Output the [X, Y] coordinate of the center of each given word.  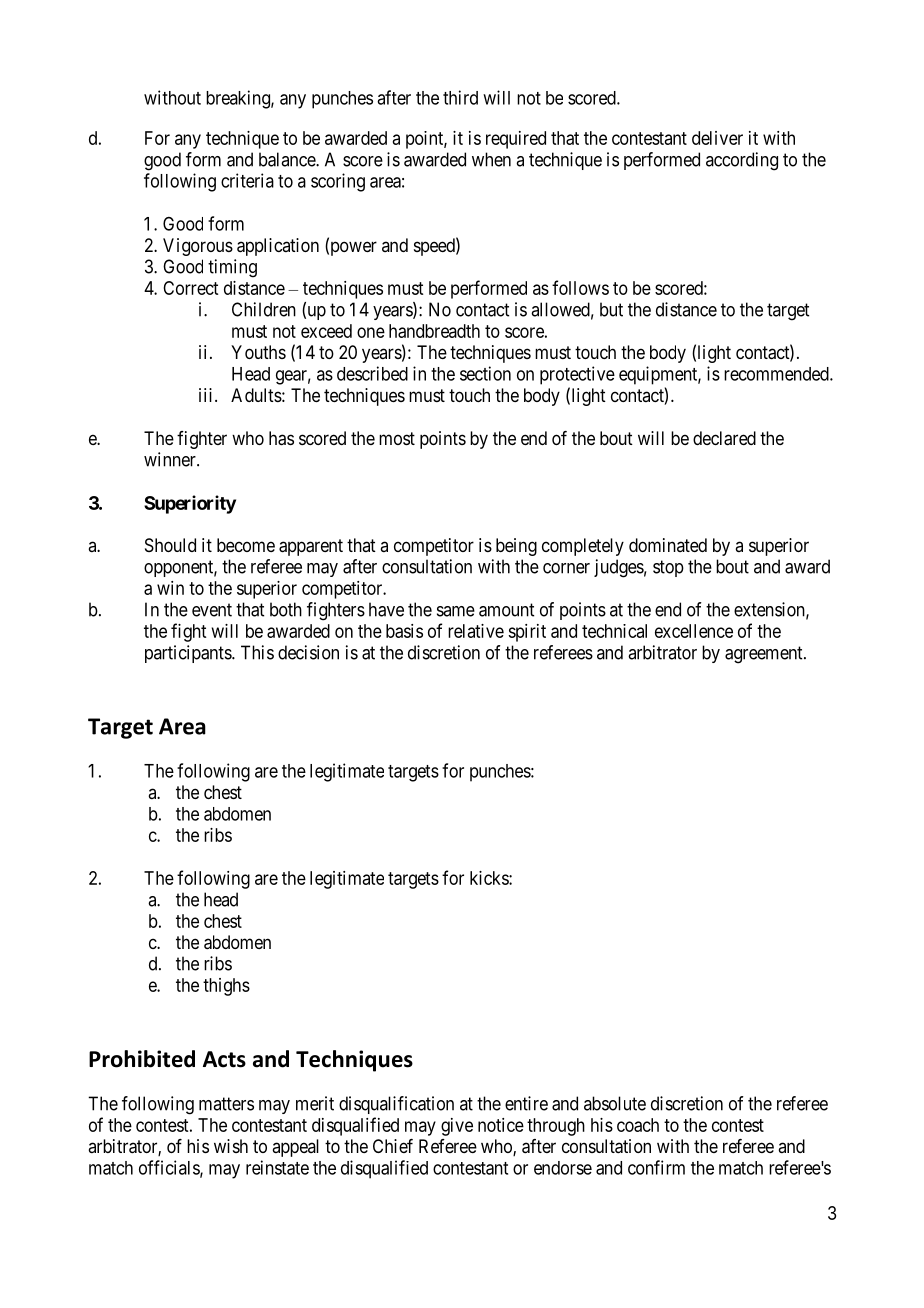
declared [724, 438]
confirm [656, 1167]
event [212, 610]
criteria [247, 180]
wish [231, 1146]
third [460, 97]
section [485, 373]
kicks [490, 878]
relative [476, 631]
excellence [694, 631]
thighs [226, 987]
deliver [717, 138]
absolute [615, 1103]
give [457, 1127]
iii [207, 395]
